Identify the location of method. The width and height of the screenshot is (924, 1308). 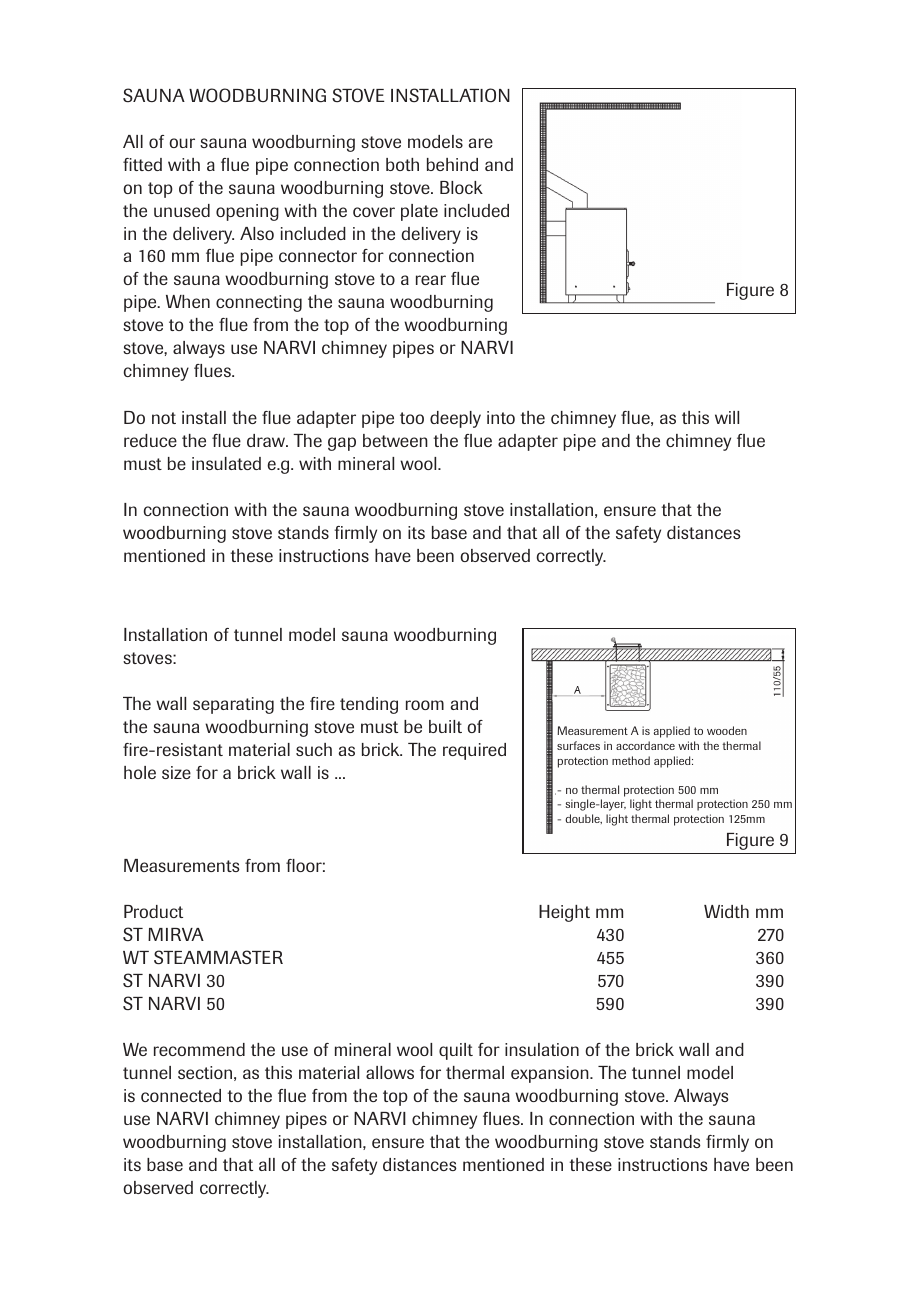
(631, 760).
